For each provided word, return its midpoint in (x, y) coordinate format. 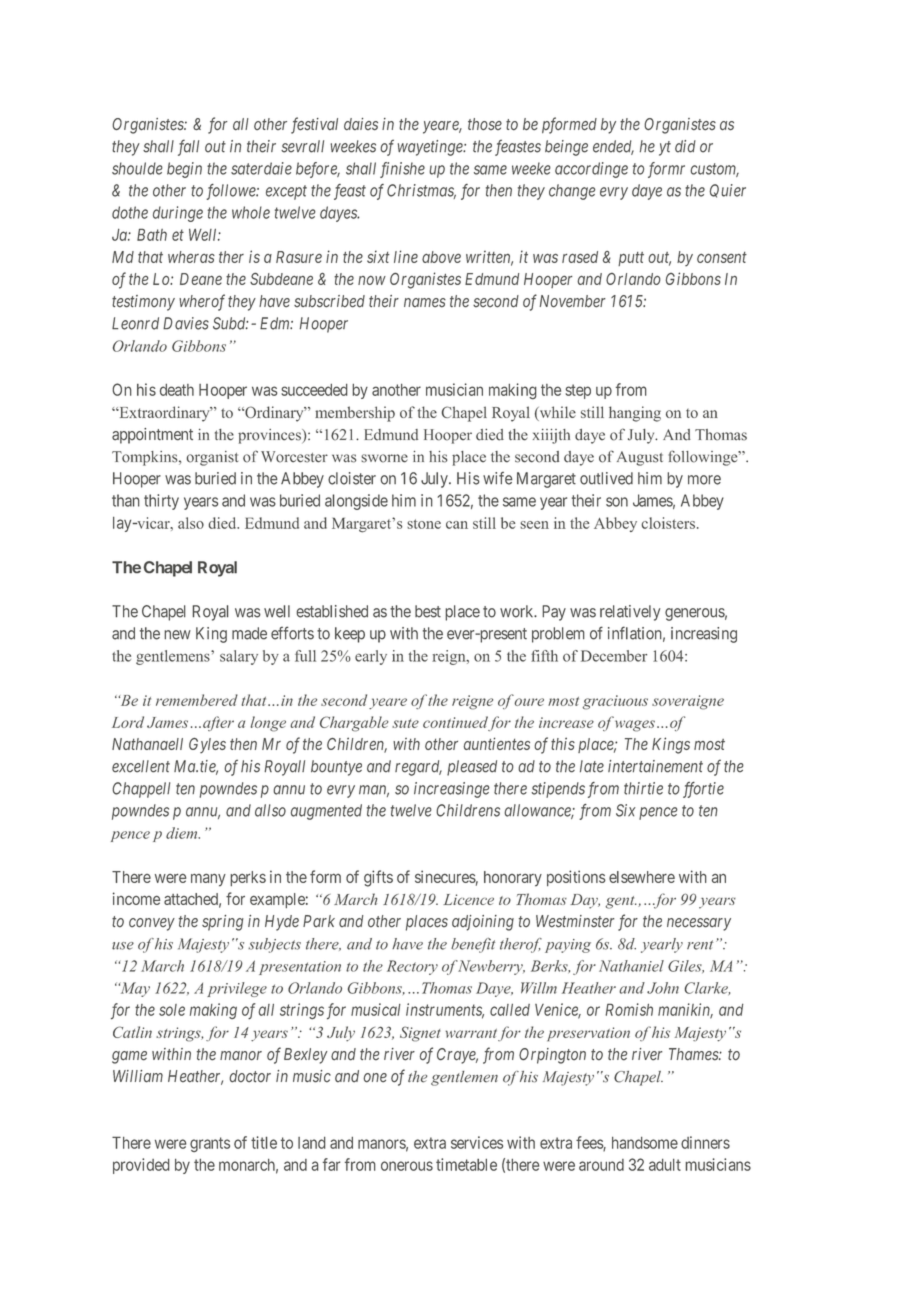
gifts (378, 878)
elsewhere (642, 877)
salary (239, 657)
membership (355, 414)
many (208, 880)
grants (210, 1144)
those (485, 124)
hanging (635, 414)
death (177, 390)
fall (188, 147)
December (614, 656)
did (685, 146)
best (428, 611)
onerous (407, 1166)
